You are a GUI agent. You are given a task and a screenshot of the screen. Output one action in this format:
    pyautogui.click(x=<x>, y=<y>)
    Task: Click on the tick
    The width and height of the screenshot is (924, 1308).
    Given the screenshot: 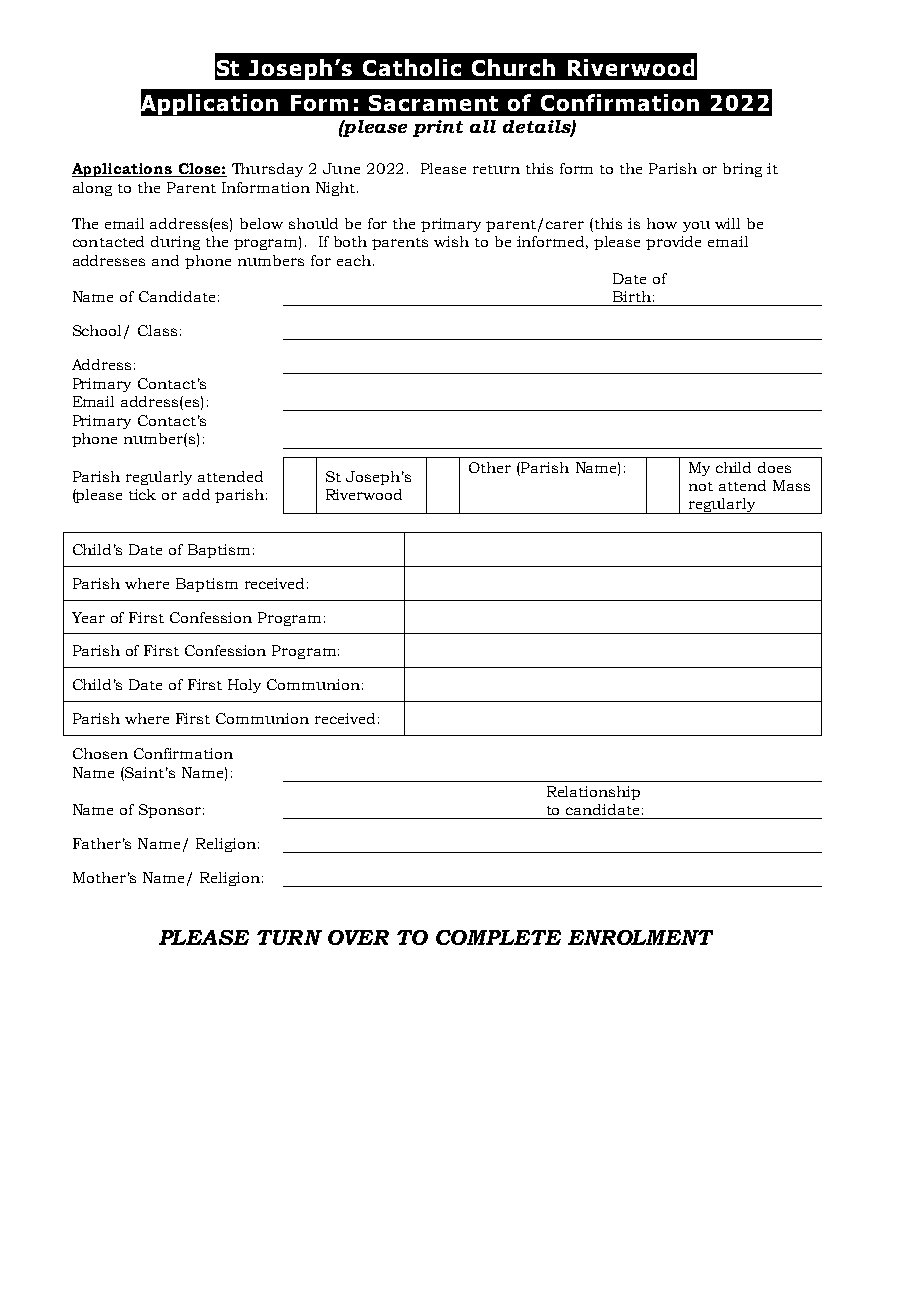 What is the action you would take?
    pyautogui.click(x=142, y=494)
